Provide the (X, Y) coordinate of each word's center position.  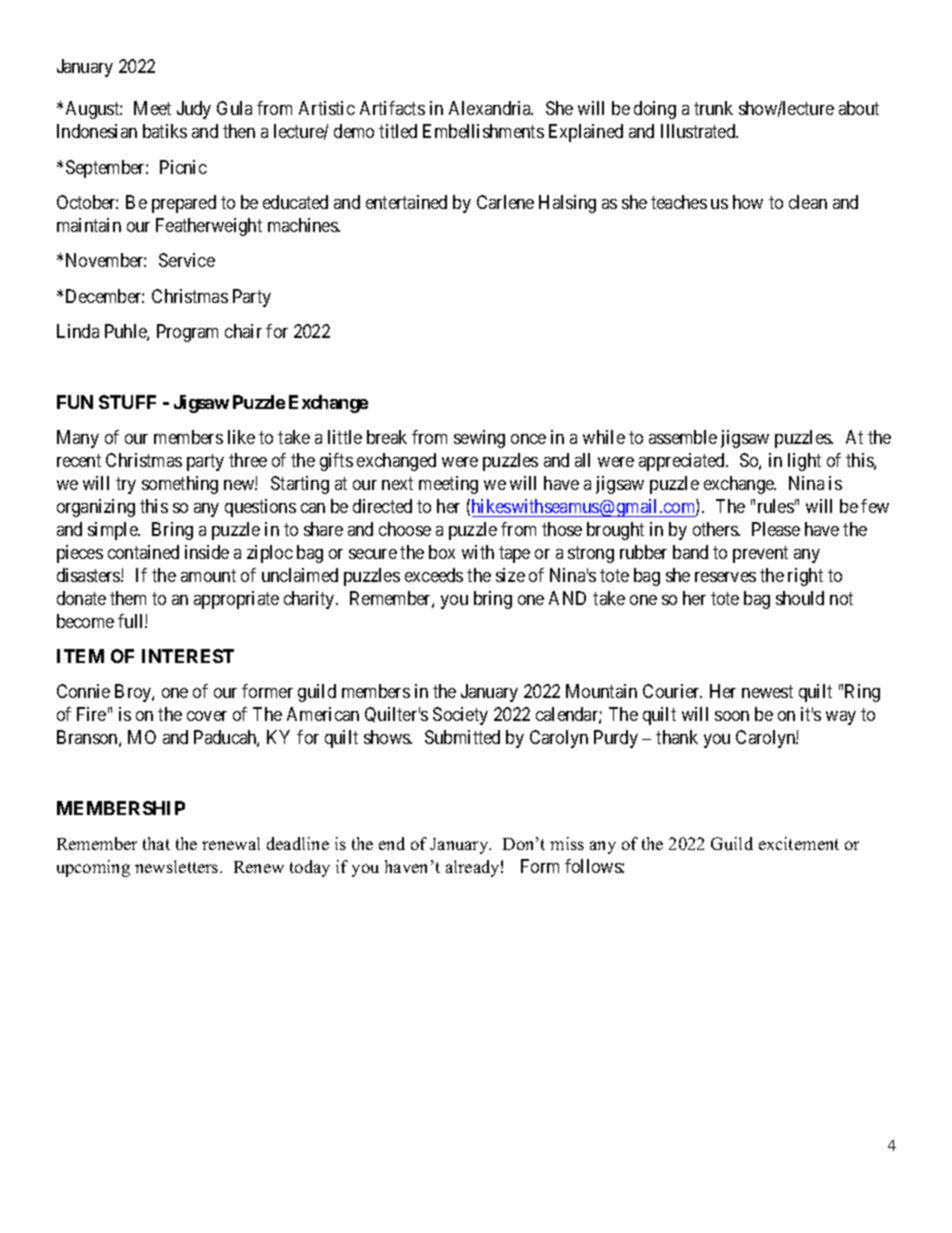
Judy (194, 110)
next (397, 483)
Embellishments (483, 131)
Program (187, 333)
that (156, 843)
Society (460, 716)
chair (243, 331)
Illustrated (699, 131)
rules (776, 506)
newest (767, 692)
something (180, 485)
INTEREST (188, 656)
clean (808, 202)
